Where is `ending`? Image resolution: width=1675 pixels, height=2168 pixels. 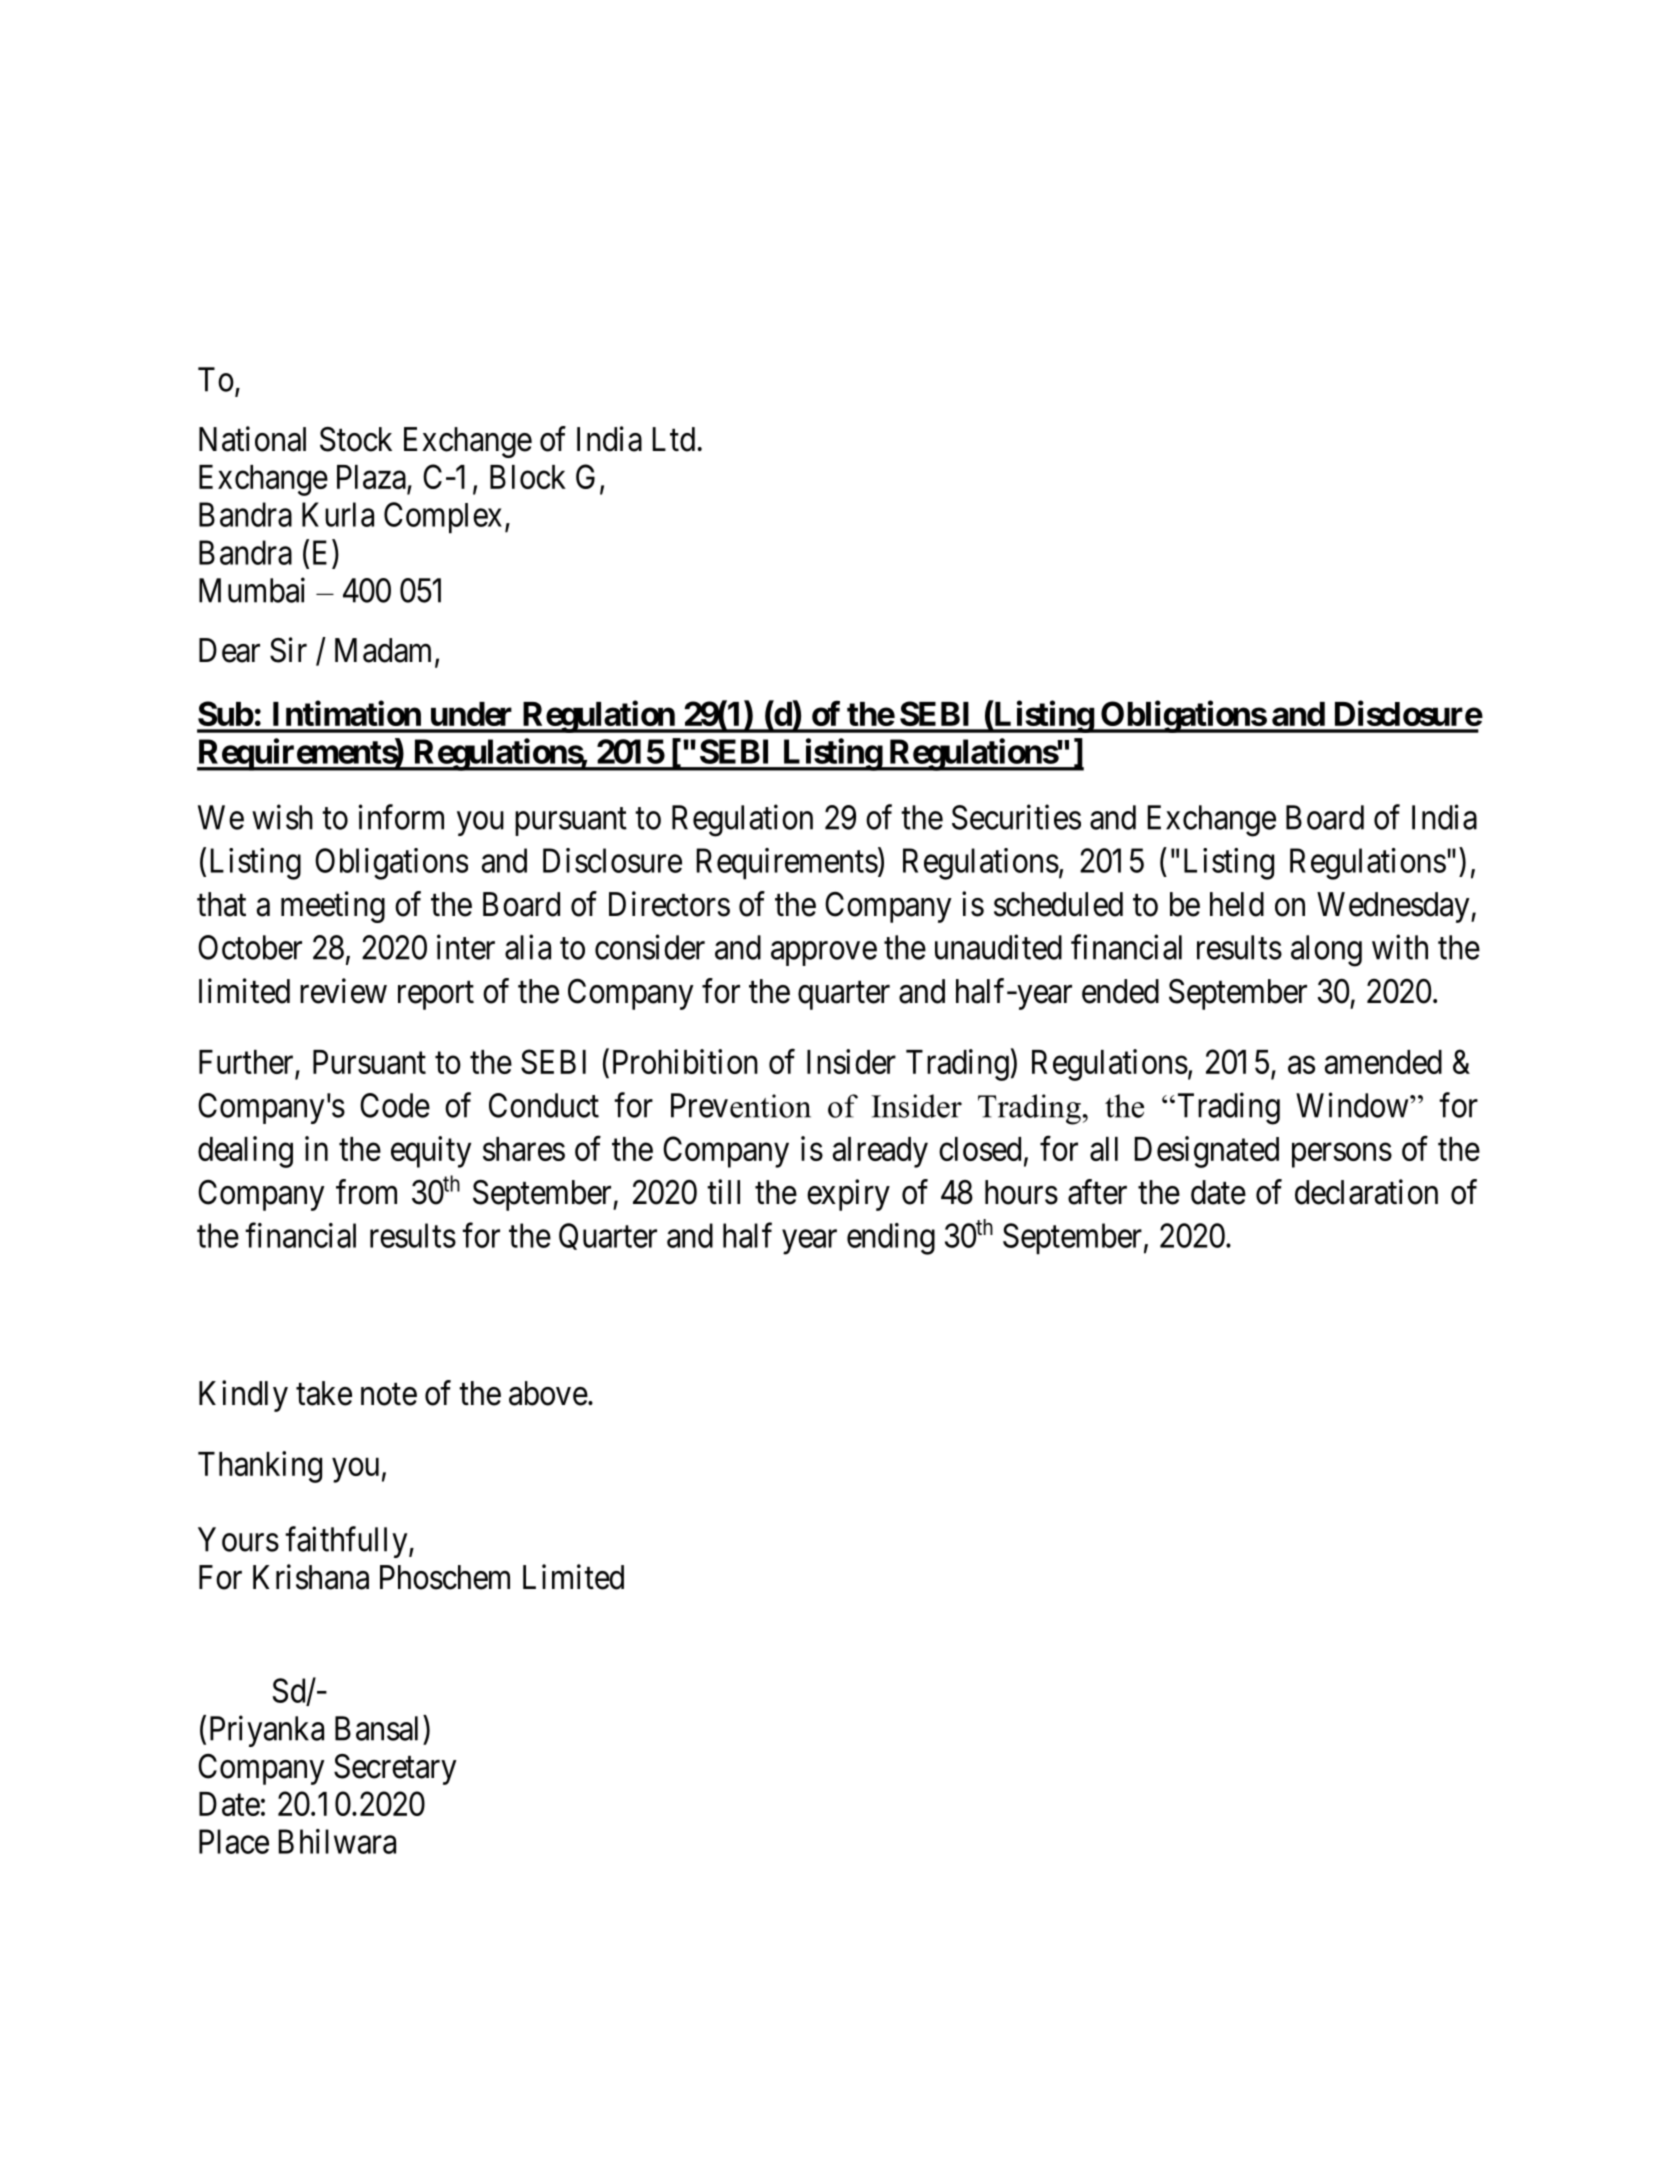
ending is located at coordinates (891, 1239).
